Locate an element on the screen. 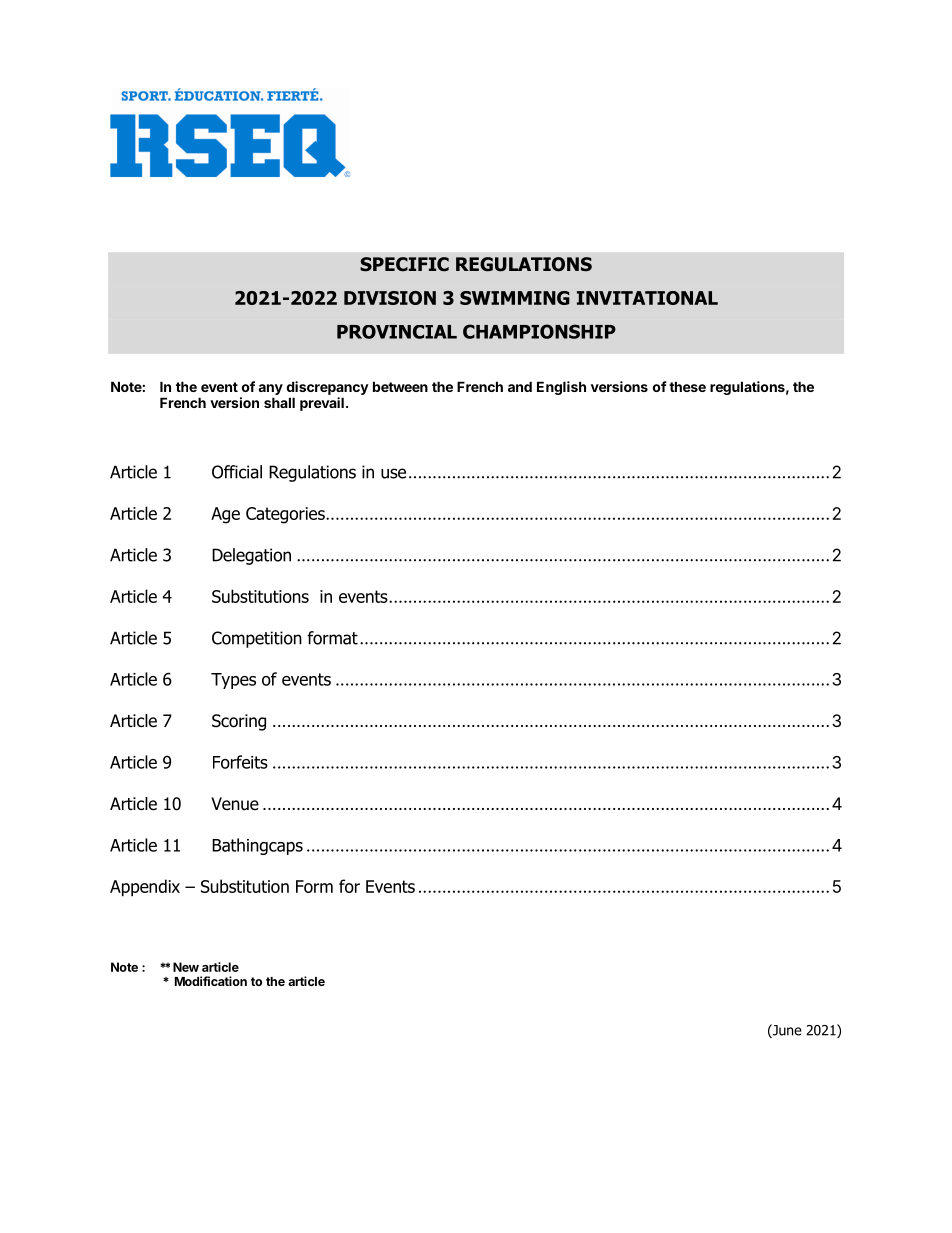 The image size is (952, 1233). shall is located at coordinates (279, 402).
